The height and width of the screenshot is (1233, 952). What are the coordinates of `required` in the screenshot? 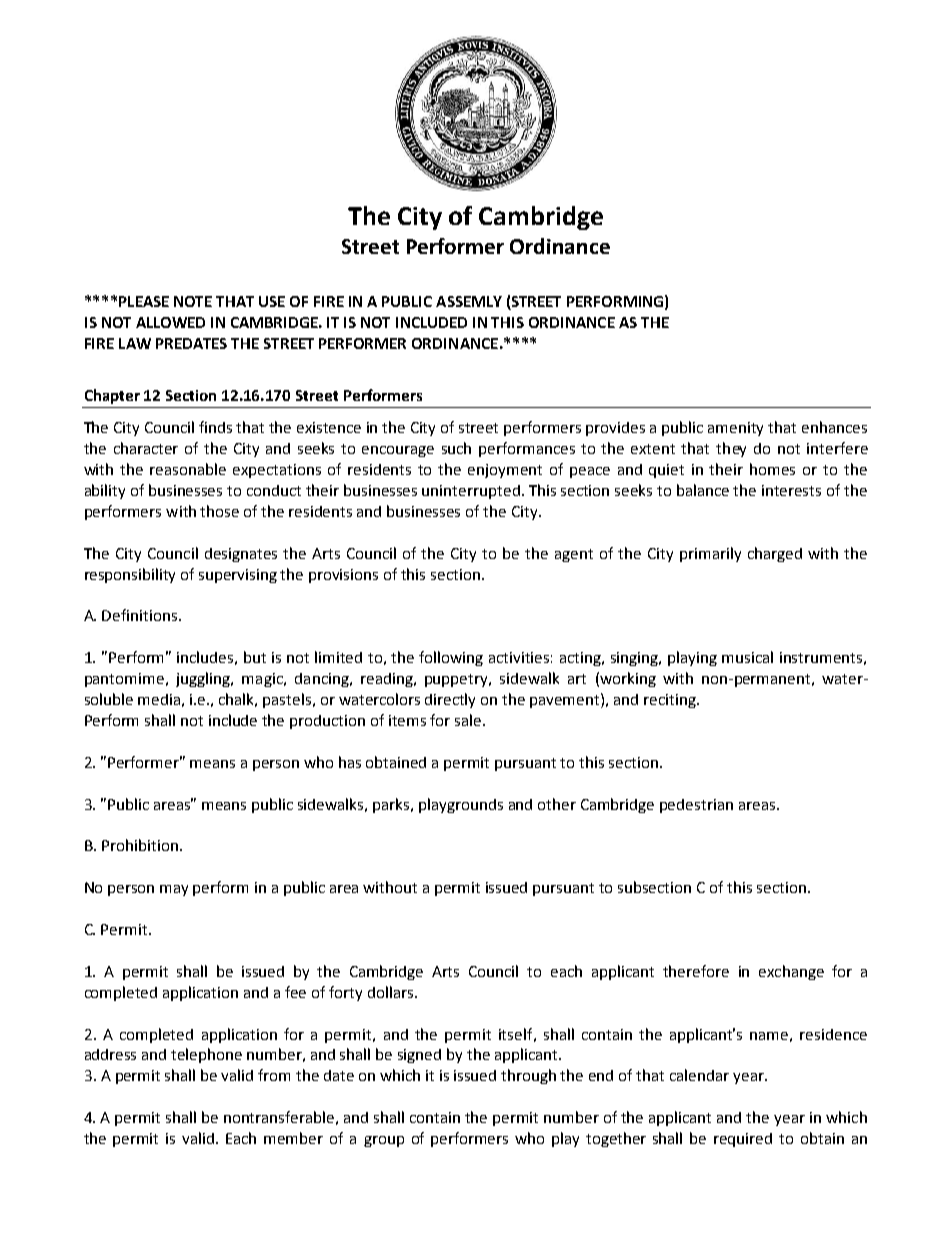 It's located at (743, 1140).
